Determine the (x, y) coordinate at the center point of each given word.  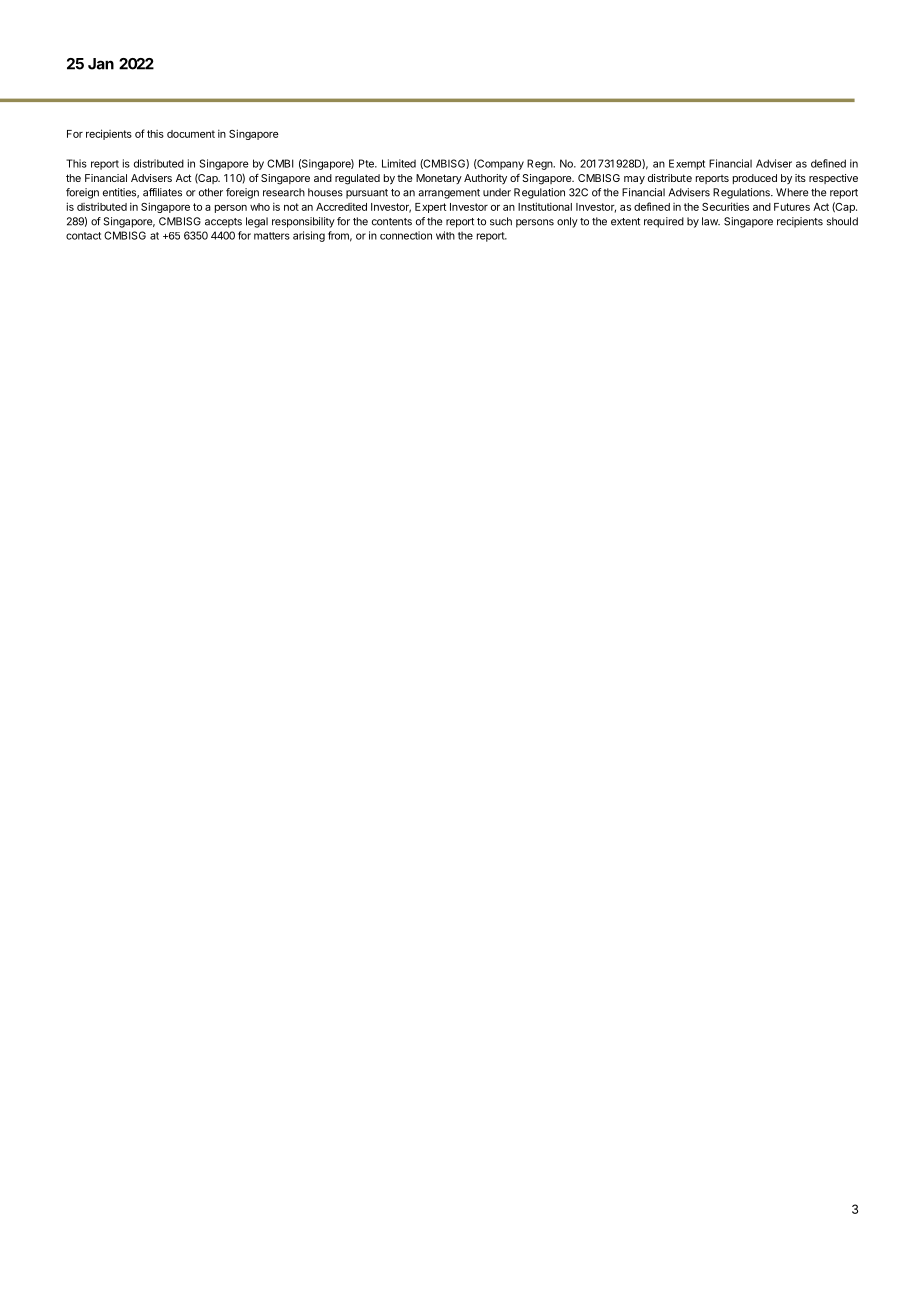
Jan (101, 64)
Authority (485, 179)
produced (755, 179)
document (191, 134)
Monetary (439, 179)
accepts (223, 223)
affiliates (162, 192)
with (445, 235)
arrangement (449, 194)
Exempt (687, 164)
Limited (399, 163)
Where (792, 192)
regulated (357, 179)
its (800, 178)
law (711, 221)
